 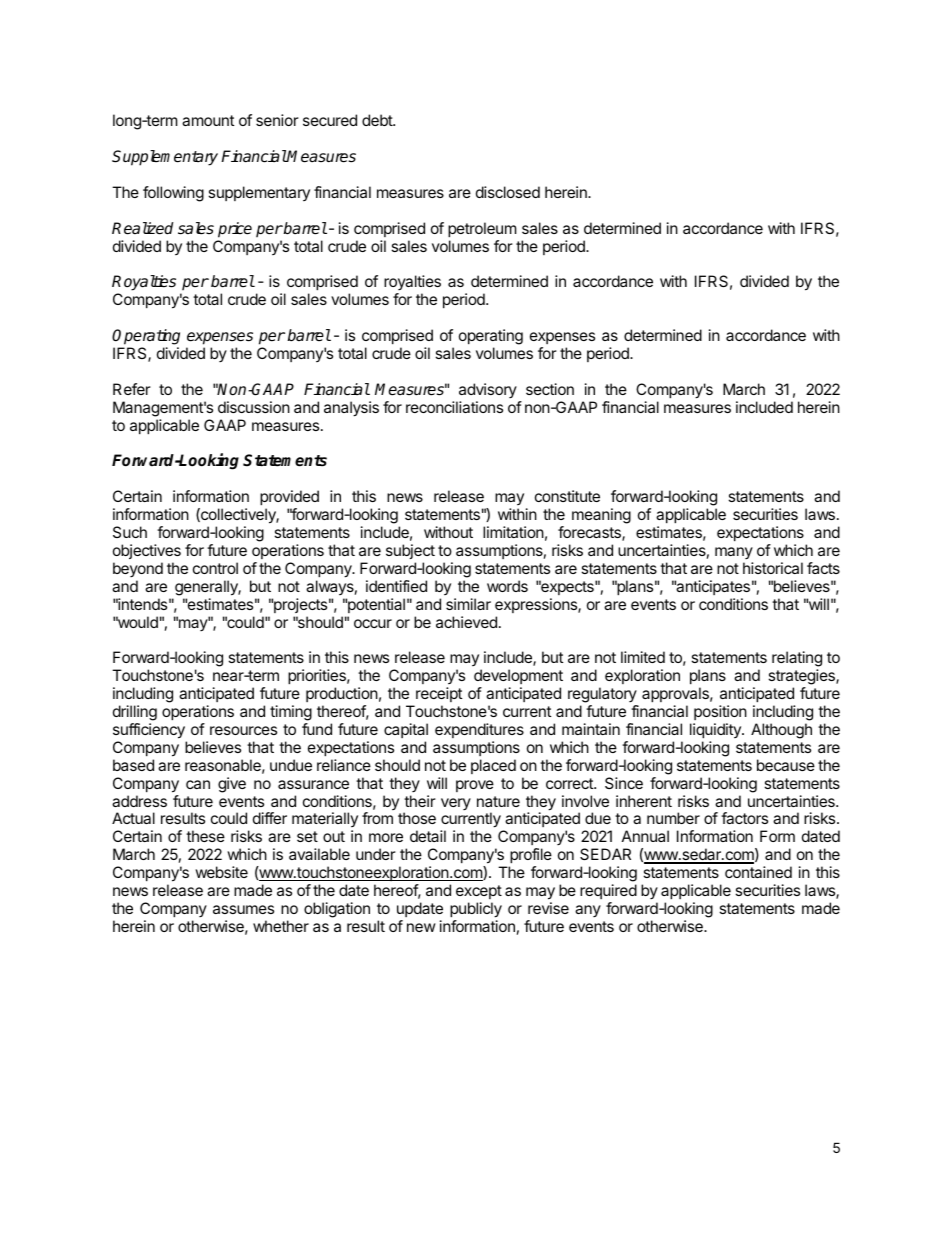 I want to click on disclosed, so click(x=508, y=192).
